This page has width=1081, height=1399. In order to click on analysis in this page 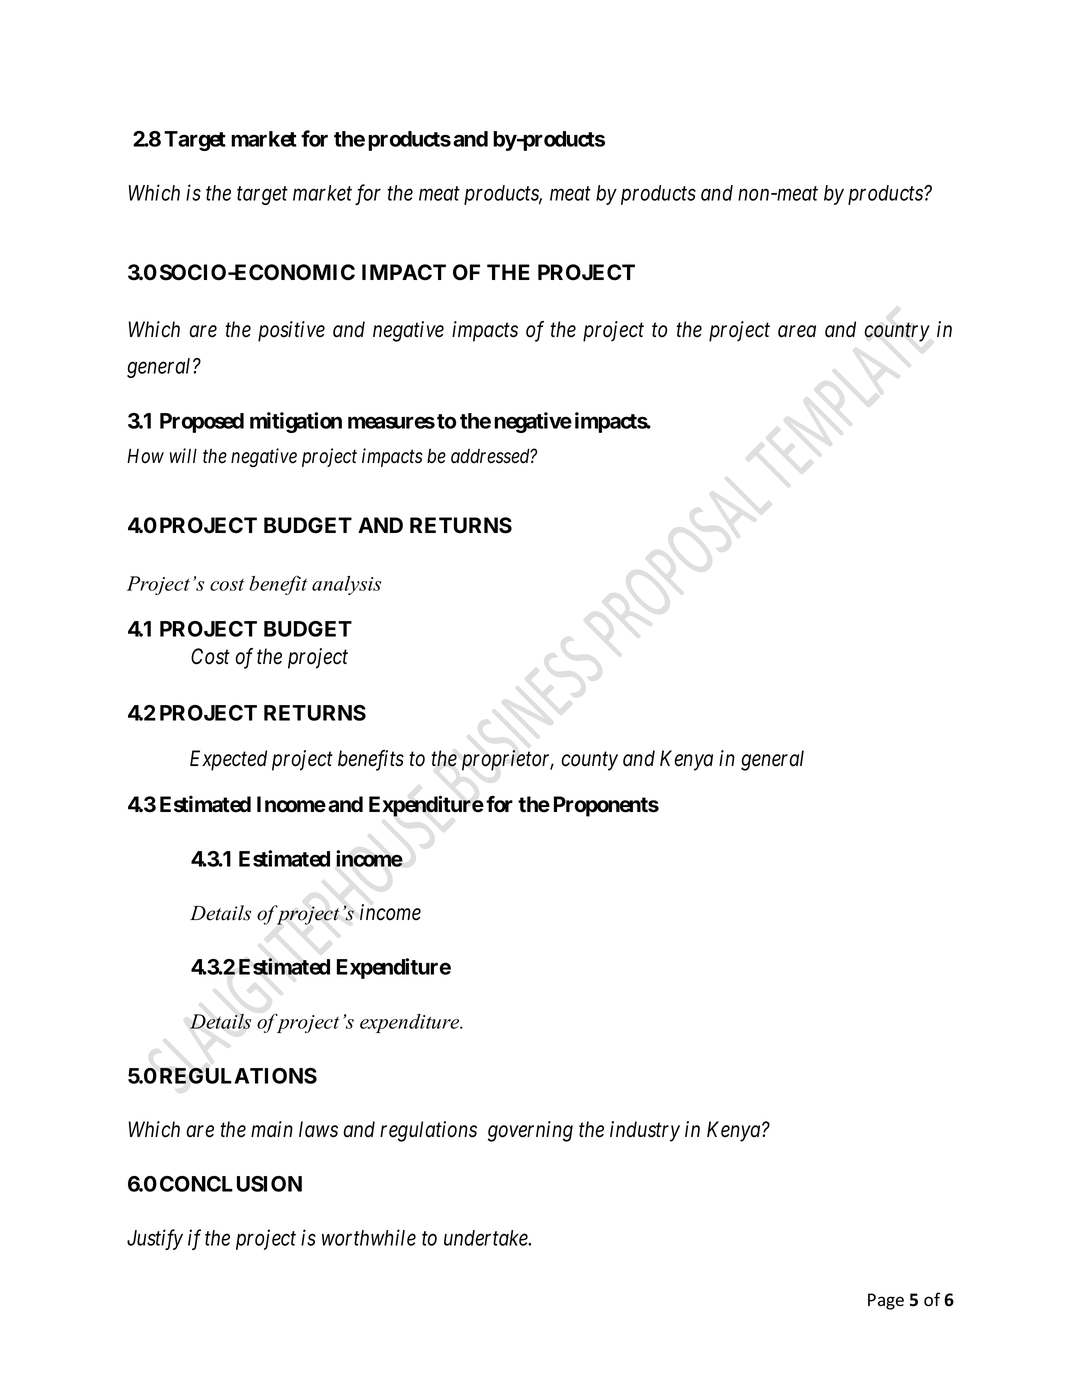, I will do `click(346, 585)`.
